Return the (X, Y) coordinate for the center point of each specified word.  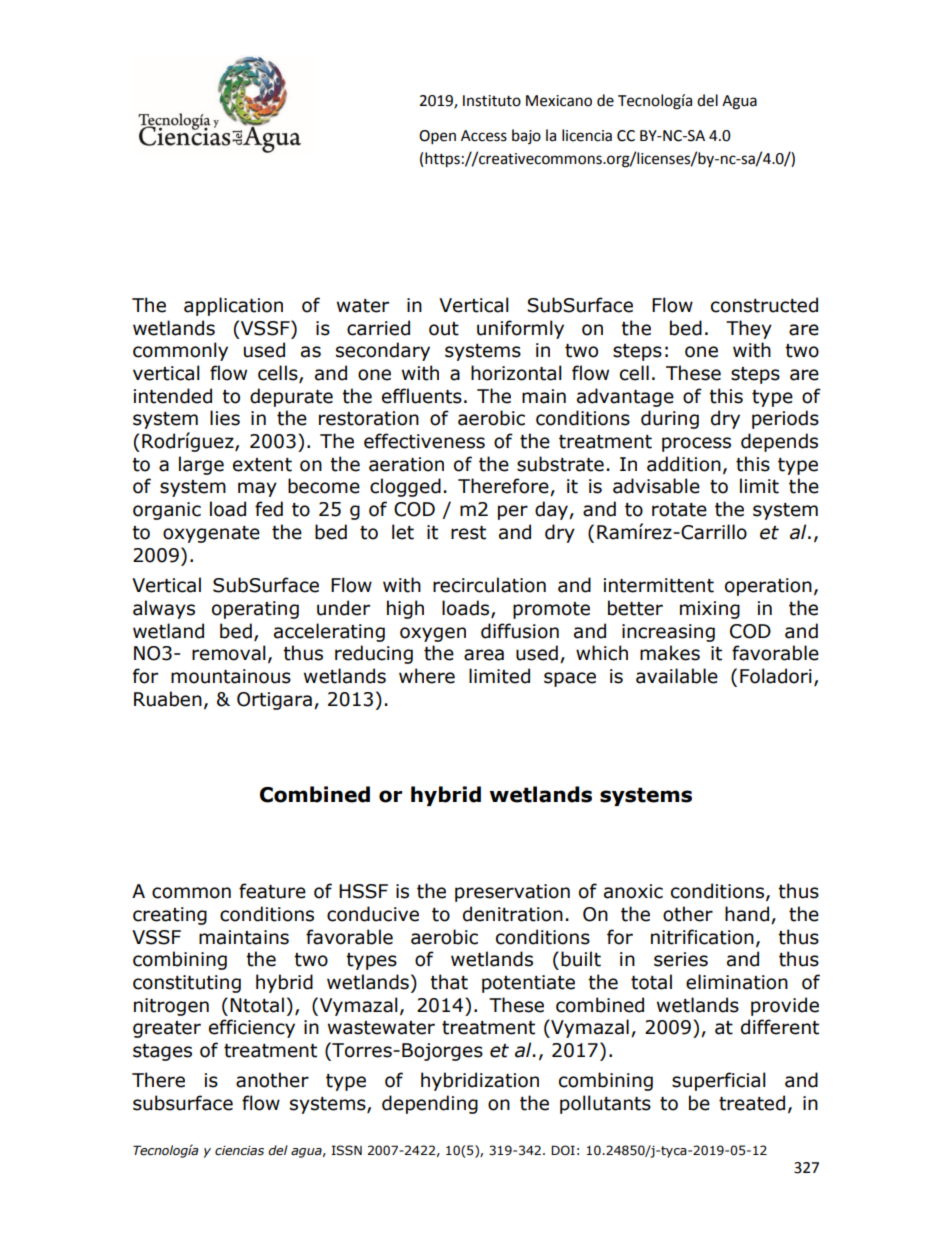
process (696, 444)
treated (752, 1103)
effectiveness (424, 441)
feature (272, 891)
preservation (512, 893)
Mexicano (559, 101)
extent (262, 465)
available (677, 676)
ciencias (239, 1151)
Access (484, 136)
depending (430, 1104)
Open (437, 137)
